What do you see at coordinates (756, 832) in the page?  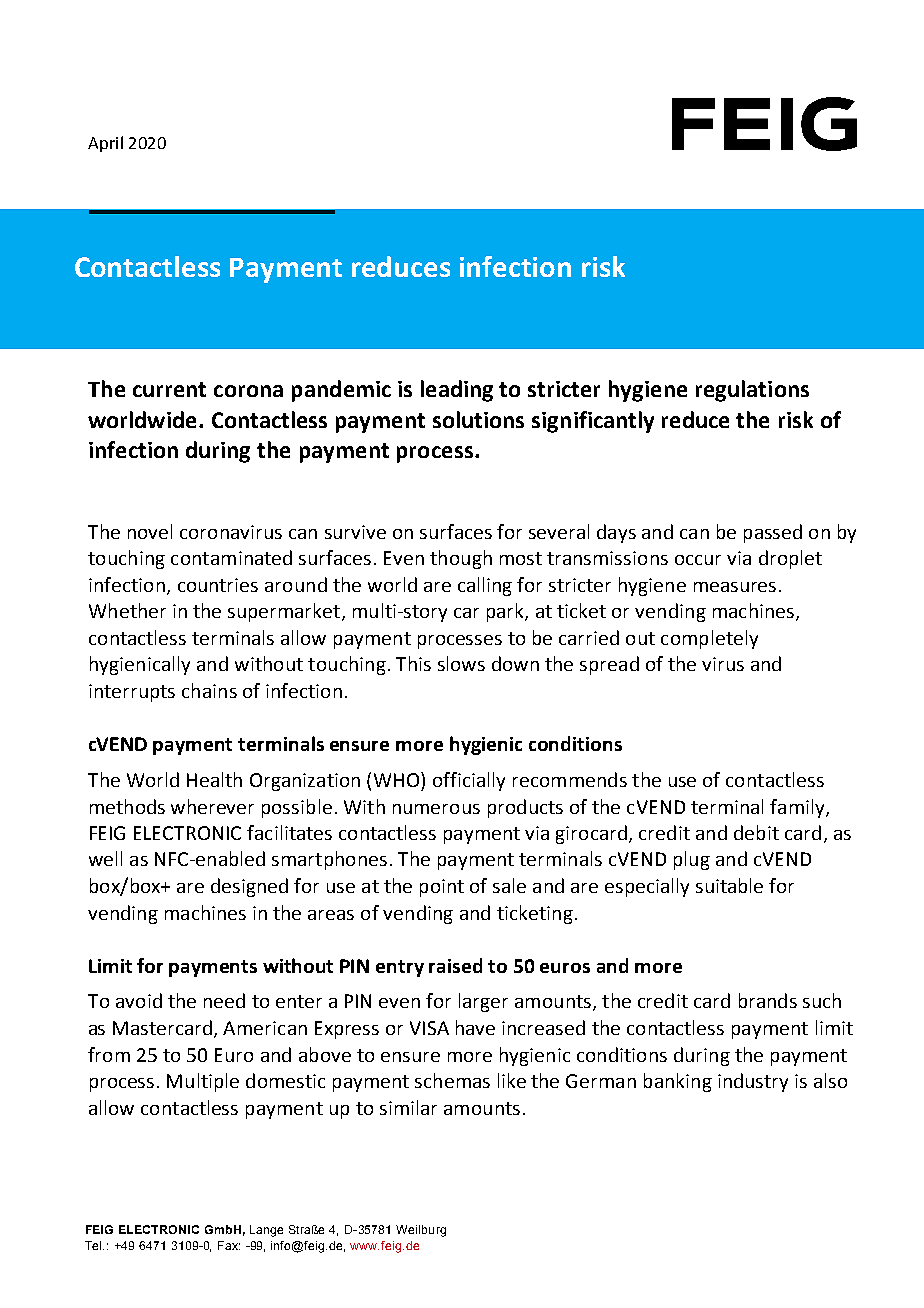 I see `debit` at bounding box center [756, 832].
